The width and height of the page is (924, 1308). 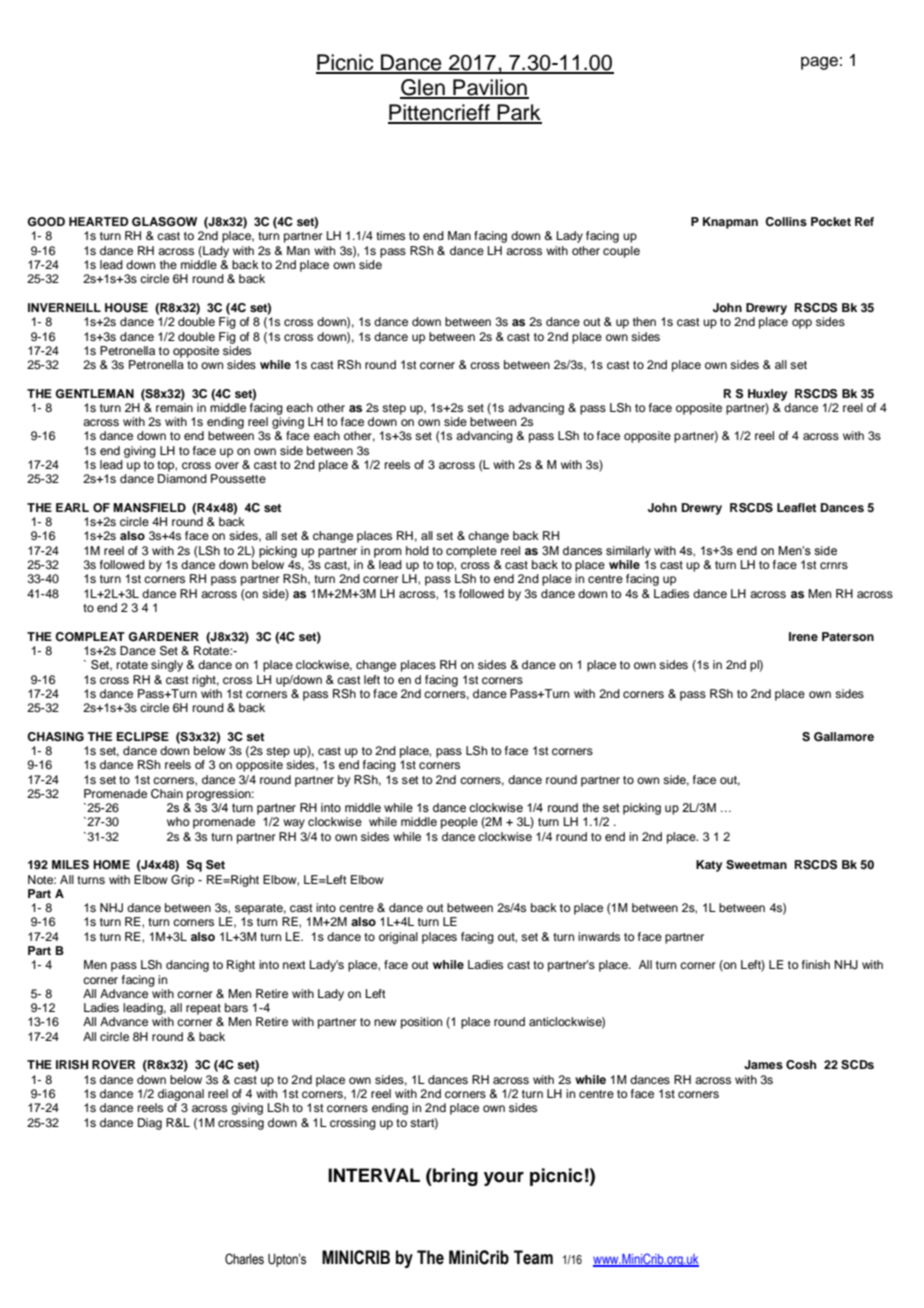 I want to click on GLASGOW, so click(x=164, y=222).
